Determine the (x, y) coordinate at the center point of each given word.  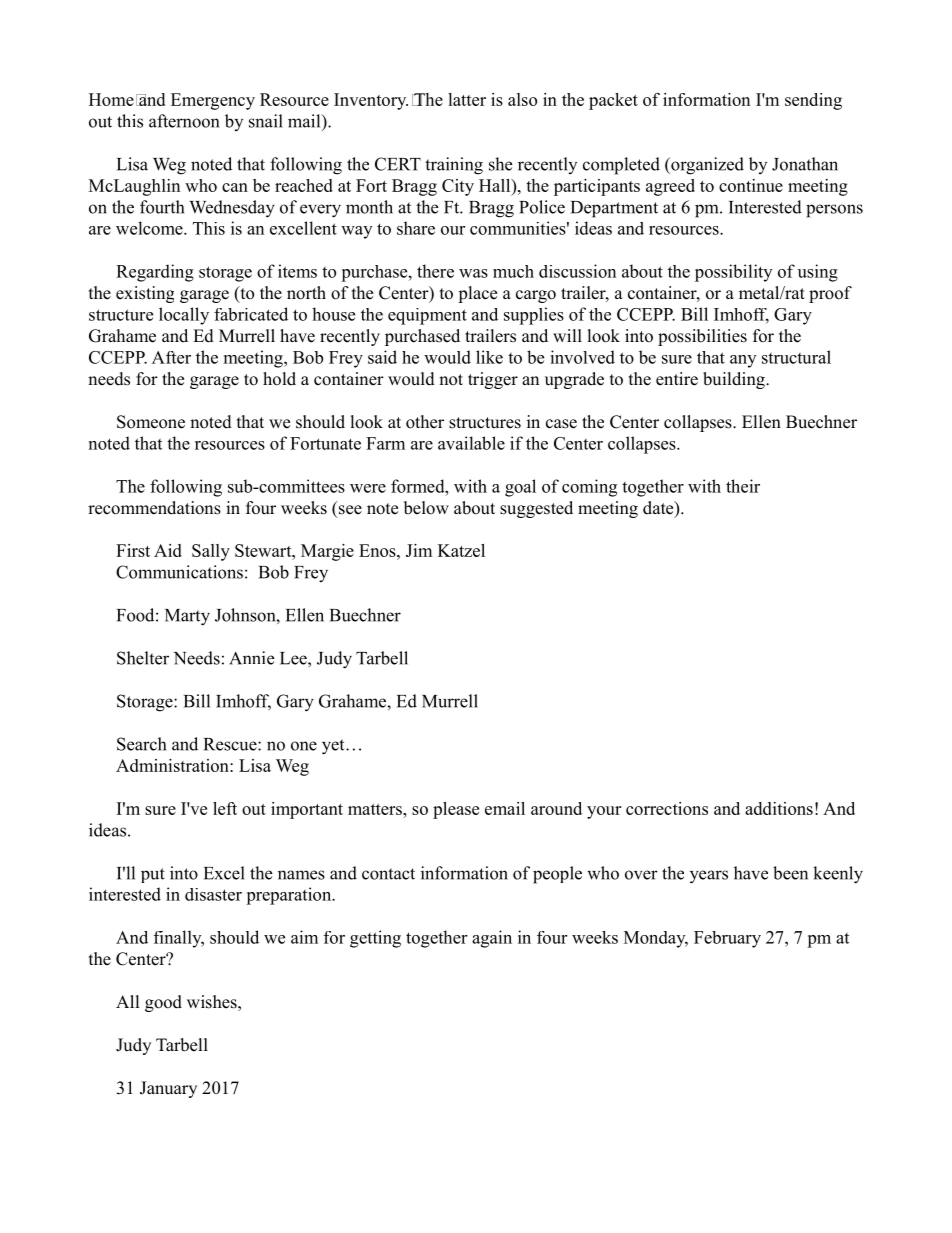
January (168, 1089)
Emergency (213, 101)
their (743, 486)
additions (779, 808)
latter (467, 99)
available (471, 443)
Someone (151, 422)
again (492, 939)
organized (706, 166)
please (456, 810)
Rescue (231, 744)
